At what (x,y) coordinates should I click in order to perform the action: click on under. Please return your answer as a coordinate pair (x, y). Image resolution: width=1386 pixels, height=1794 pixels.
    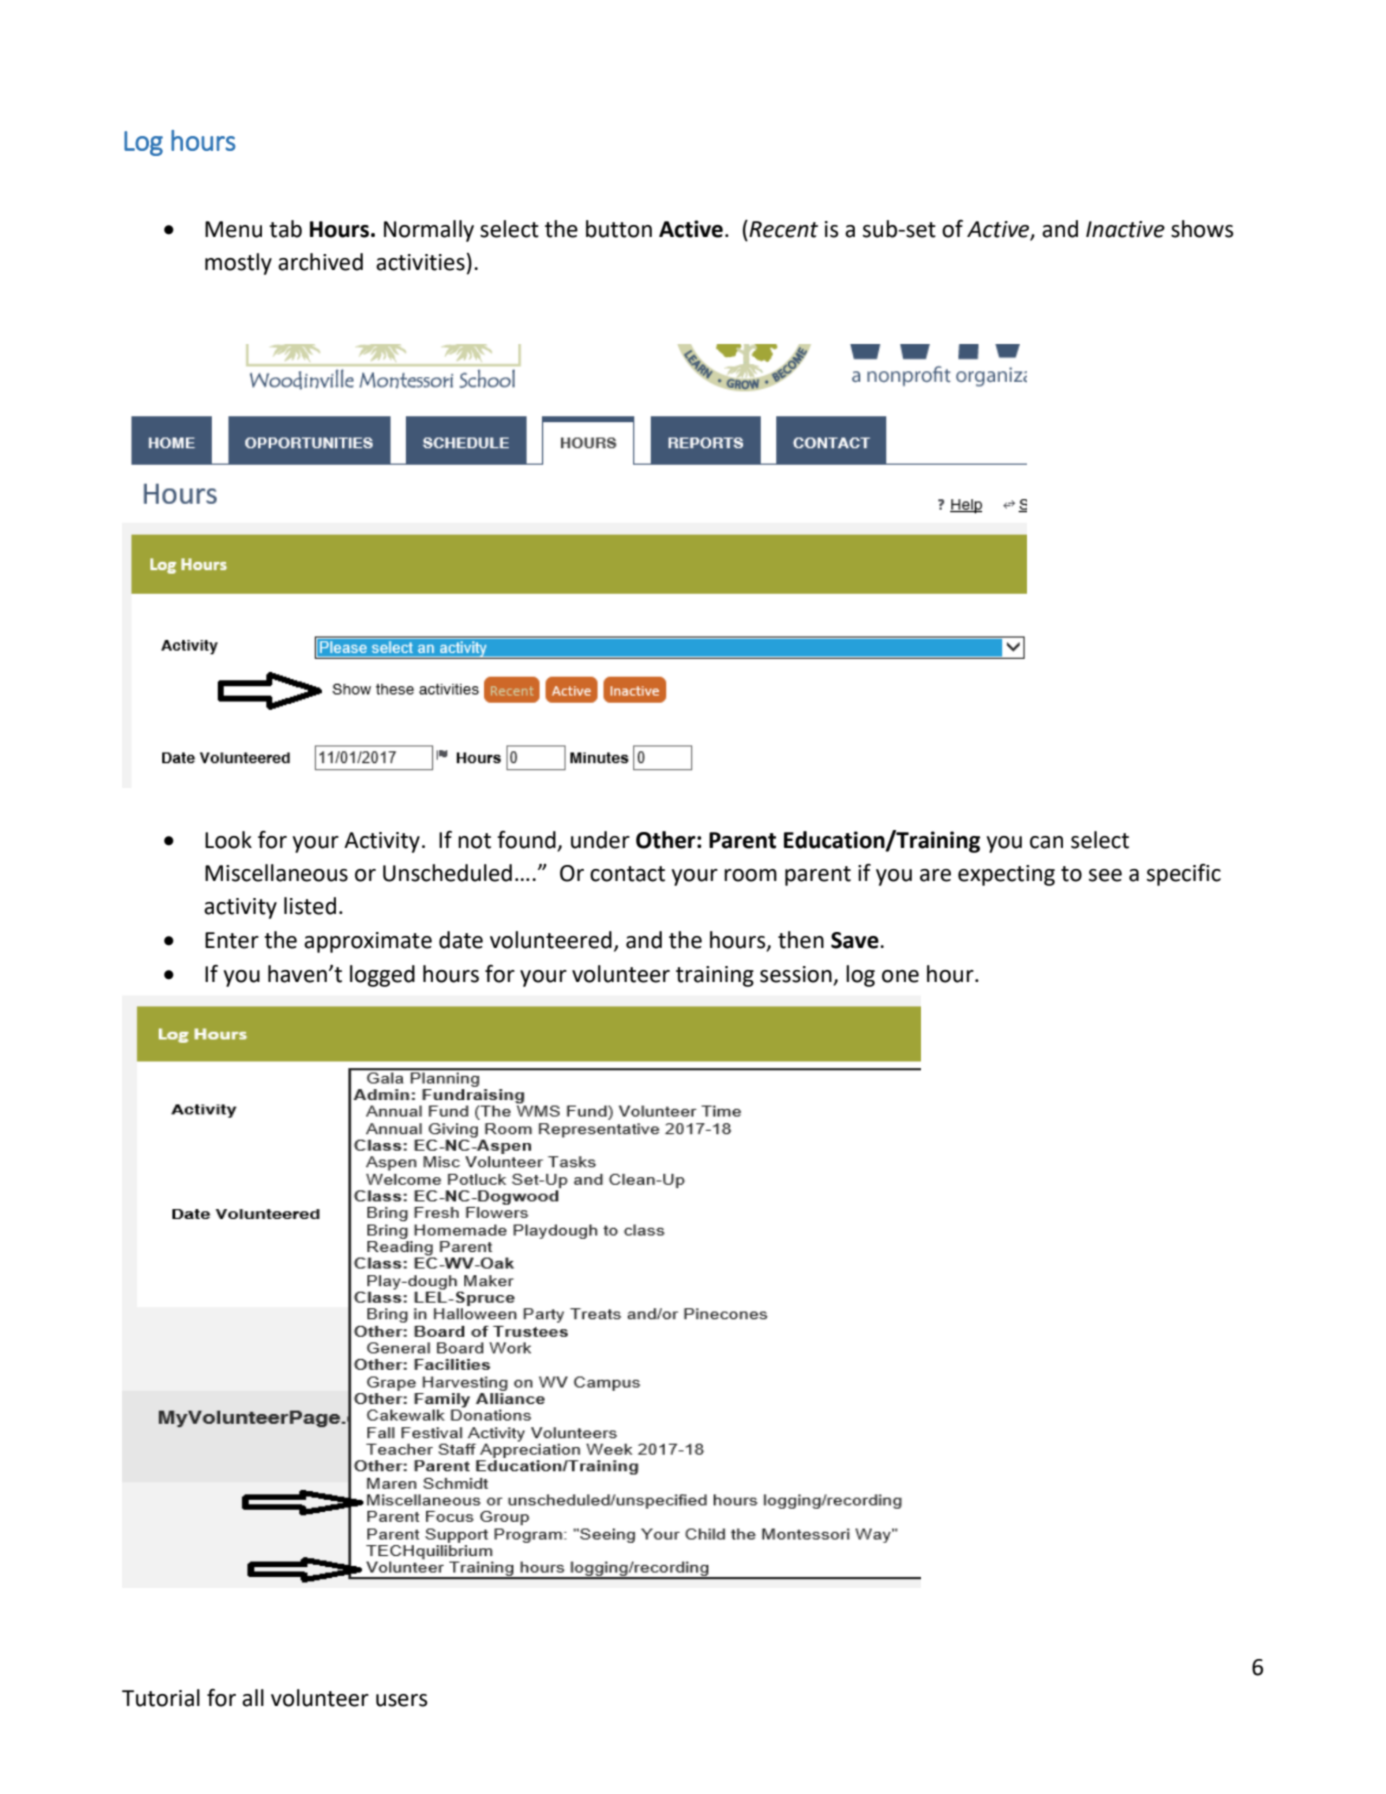
    Looking at the image, I should click on (600, 840).
